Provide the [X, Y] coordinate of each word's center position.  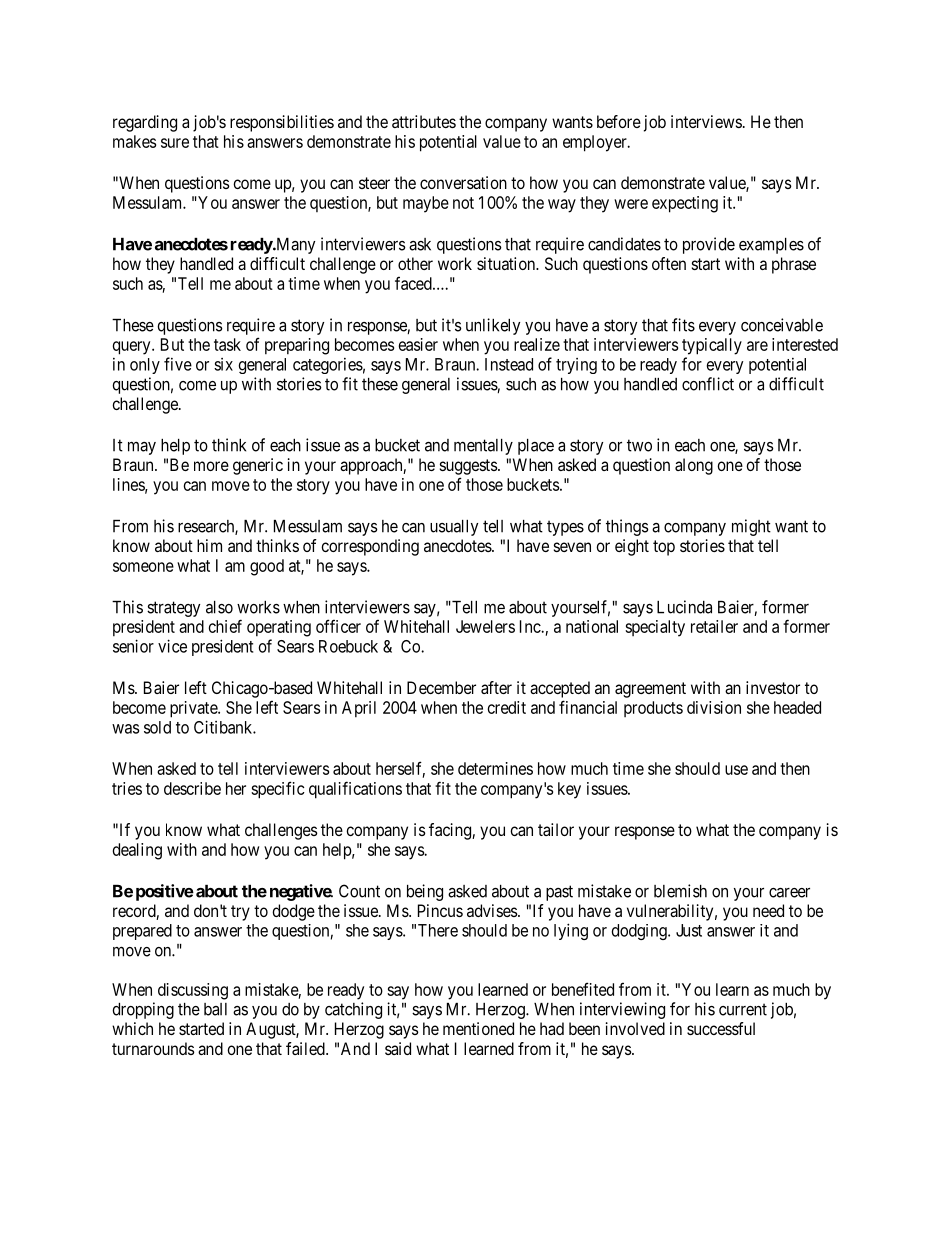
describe [192, 788]
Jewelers [485, 626]
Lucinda [684, 607]
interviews [706, 121]
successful [721, 1028]
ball [215, 1009]
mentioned [478, 1028]
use [736, 770]
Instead [509, 364]
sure [175, 143]
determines [495, 768]
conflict [708, 384]
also [219, 607]
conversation [463, 182]
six [223, 364]
